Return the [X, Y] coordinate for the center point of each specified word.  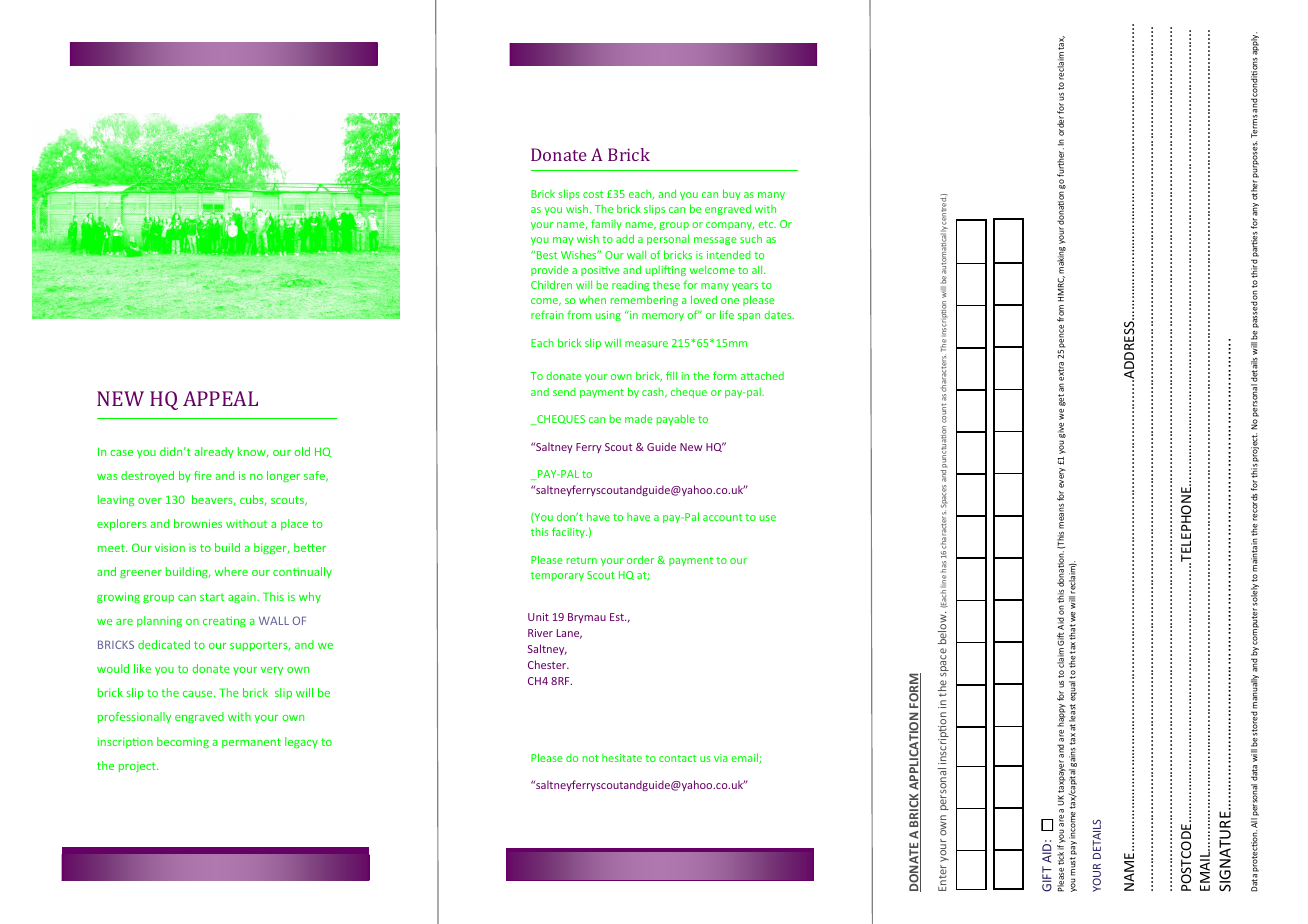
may [563, 241]
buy [732, 194]
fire [203, 475]
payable [675, 419]
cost [593, 194]
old [302, 451]
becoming [183, 743]
